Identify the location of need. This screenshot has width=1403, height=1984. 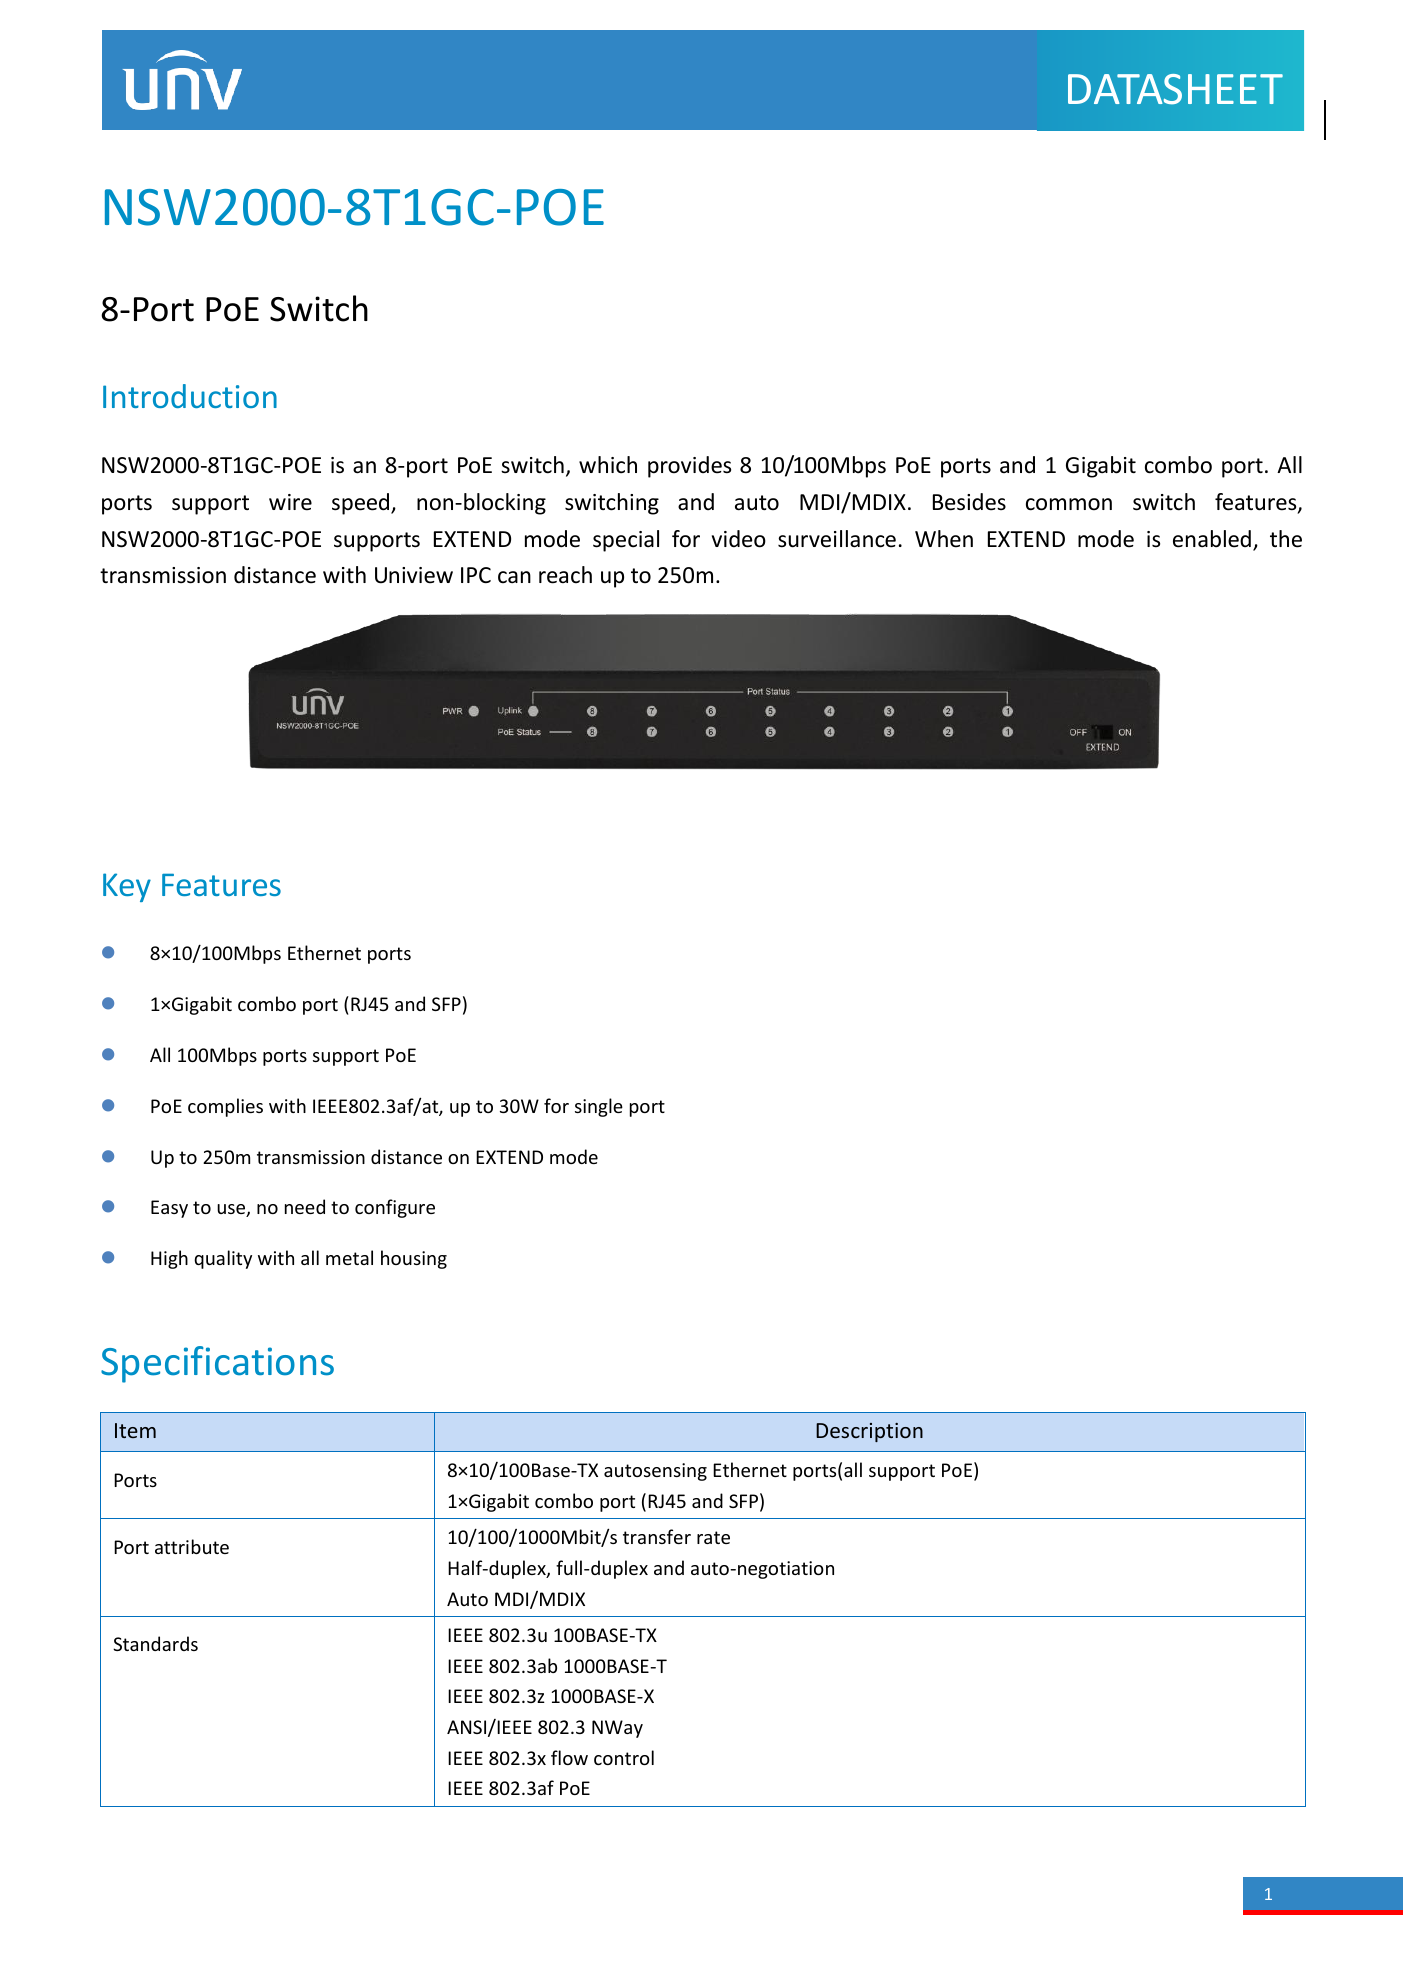
(305, 1206).
